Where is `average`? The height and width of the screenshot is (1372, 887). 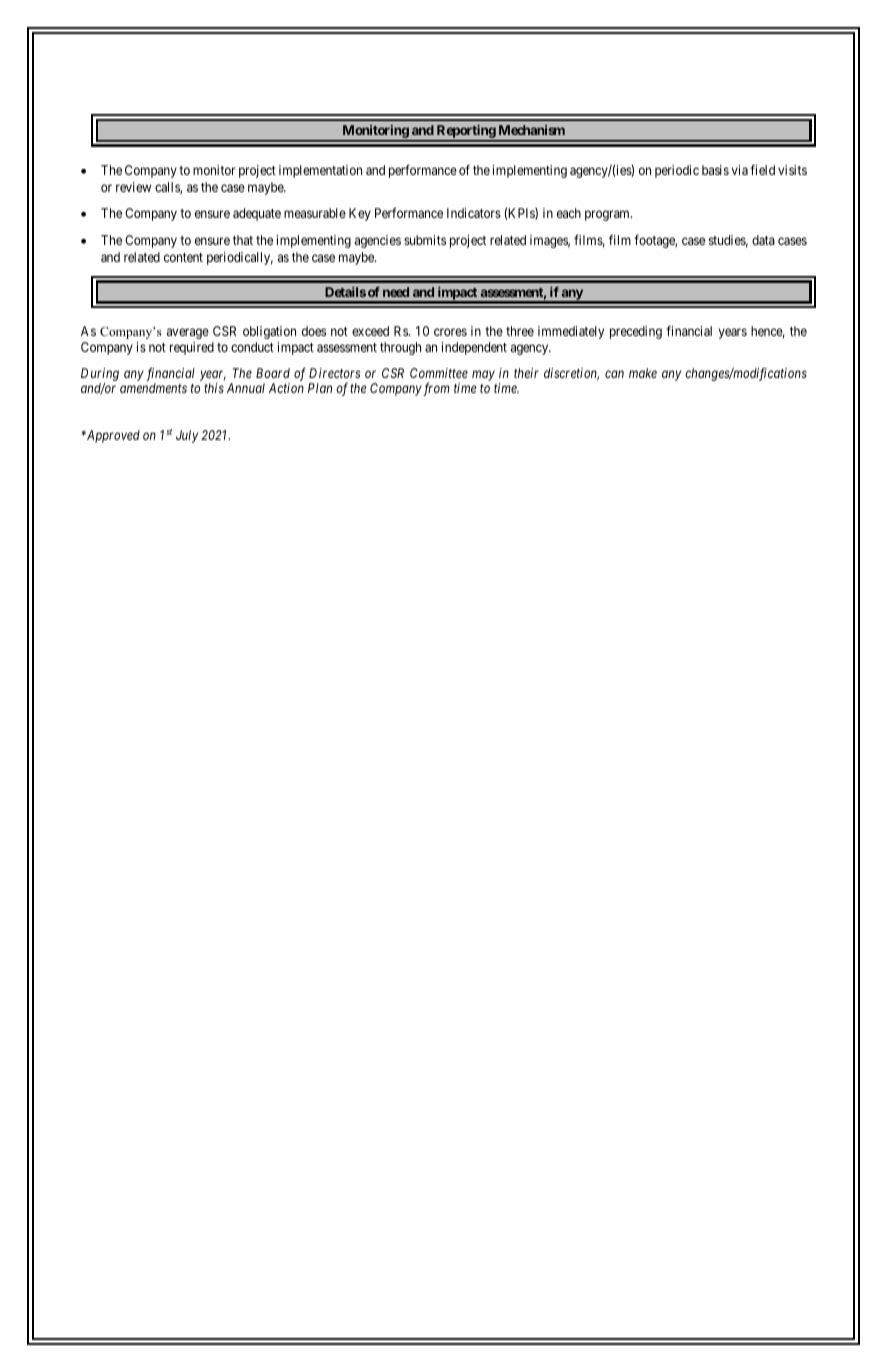
average is located at coordinates (188, 333).
